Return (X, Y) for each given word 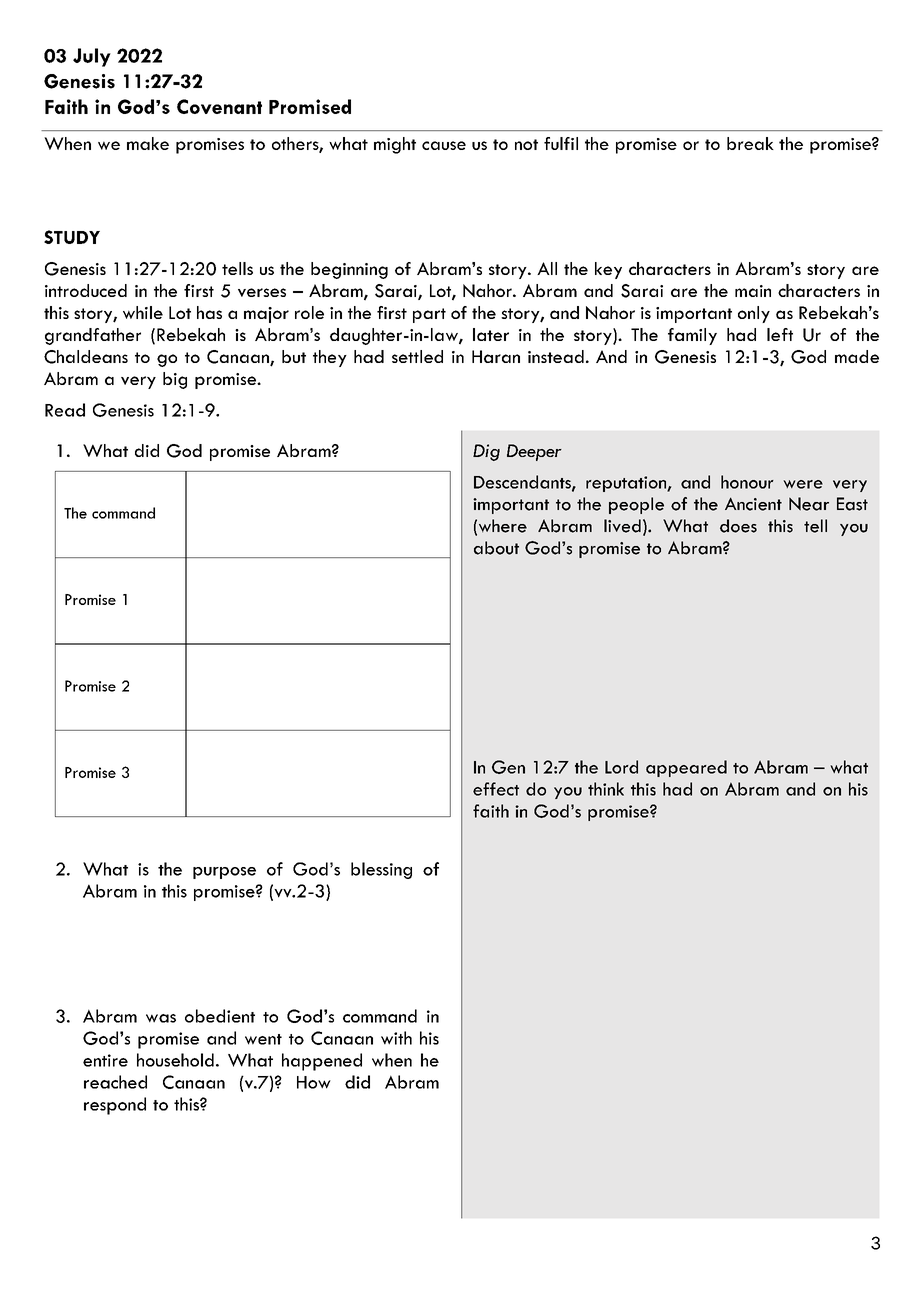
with (396, 1038)
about (496, 548)
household (175, 1060)
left (780, 334)
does (738, 526)
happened (322, 1062)
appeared (686, 768)
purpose (224, 873)
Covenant (219, 106)
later (491, 334)
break (750, 143)
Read (65, 410)
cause (444, 145)
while (143, 312)
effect (496, 789)
